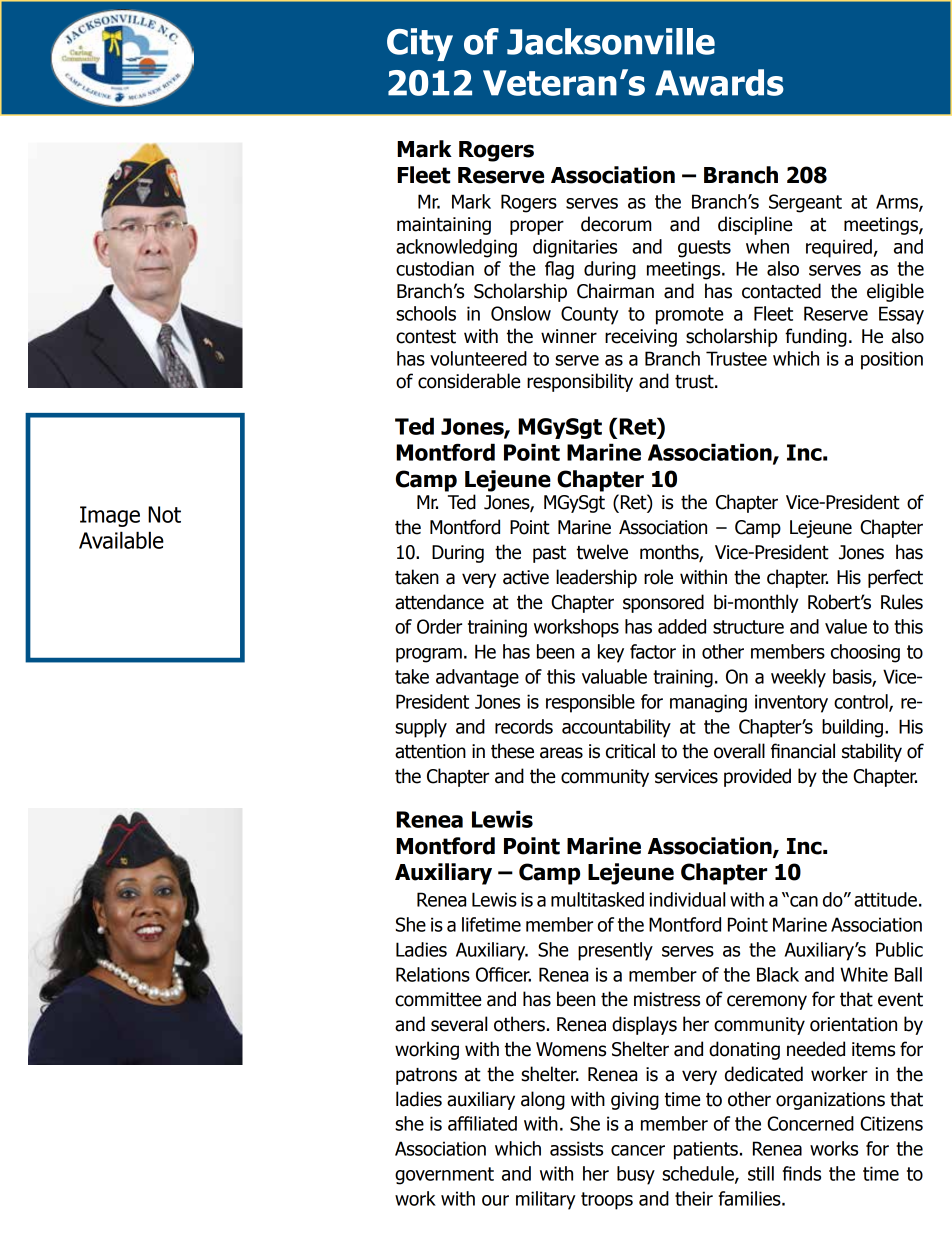 Image resolution: width=952 pixels, height=1233 pixels. I want to click on City, so click(420, 44).
